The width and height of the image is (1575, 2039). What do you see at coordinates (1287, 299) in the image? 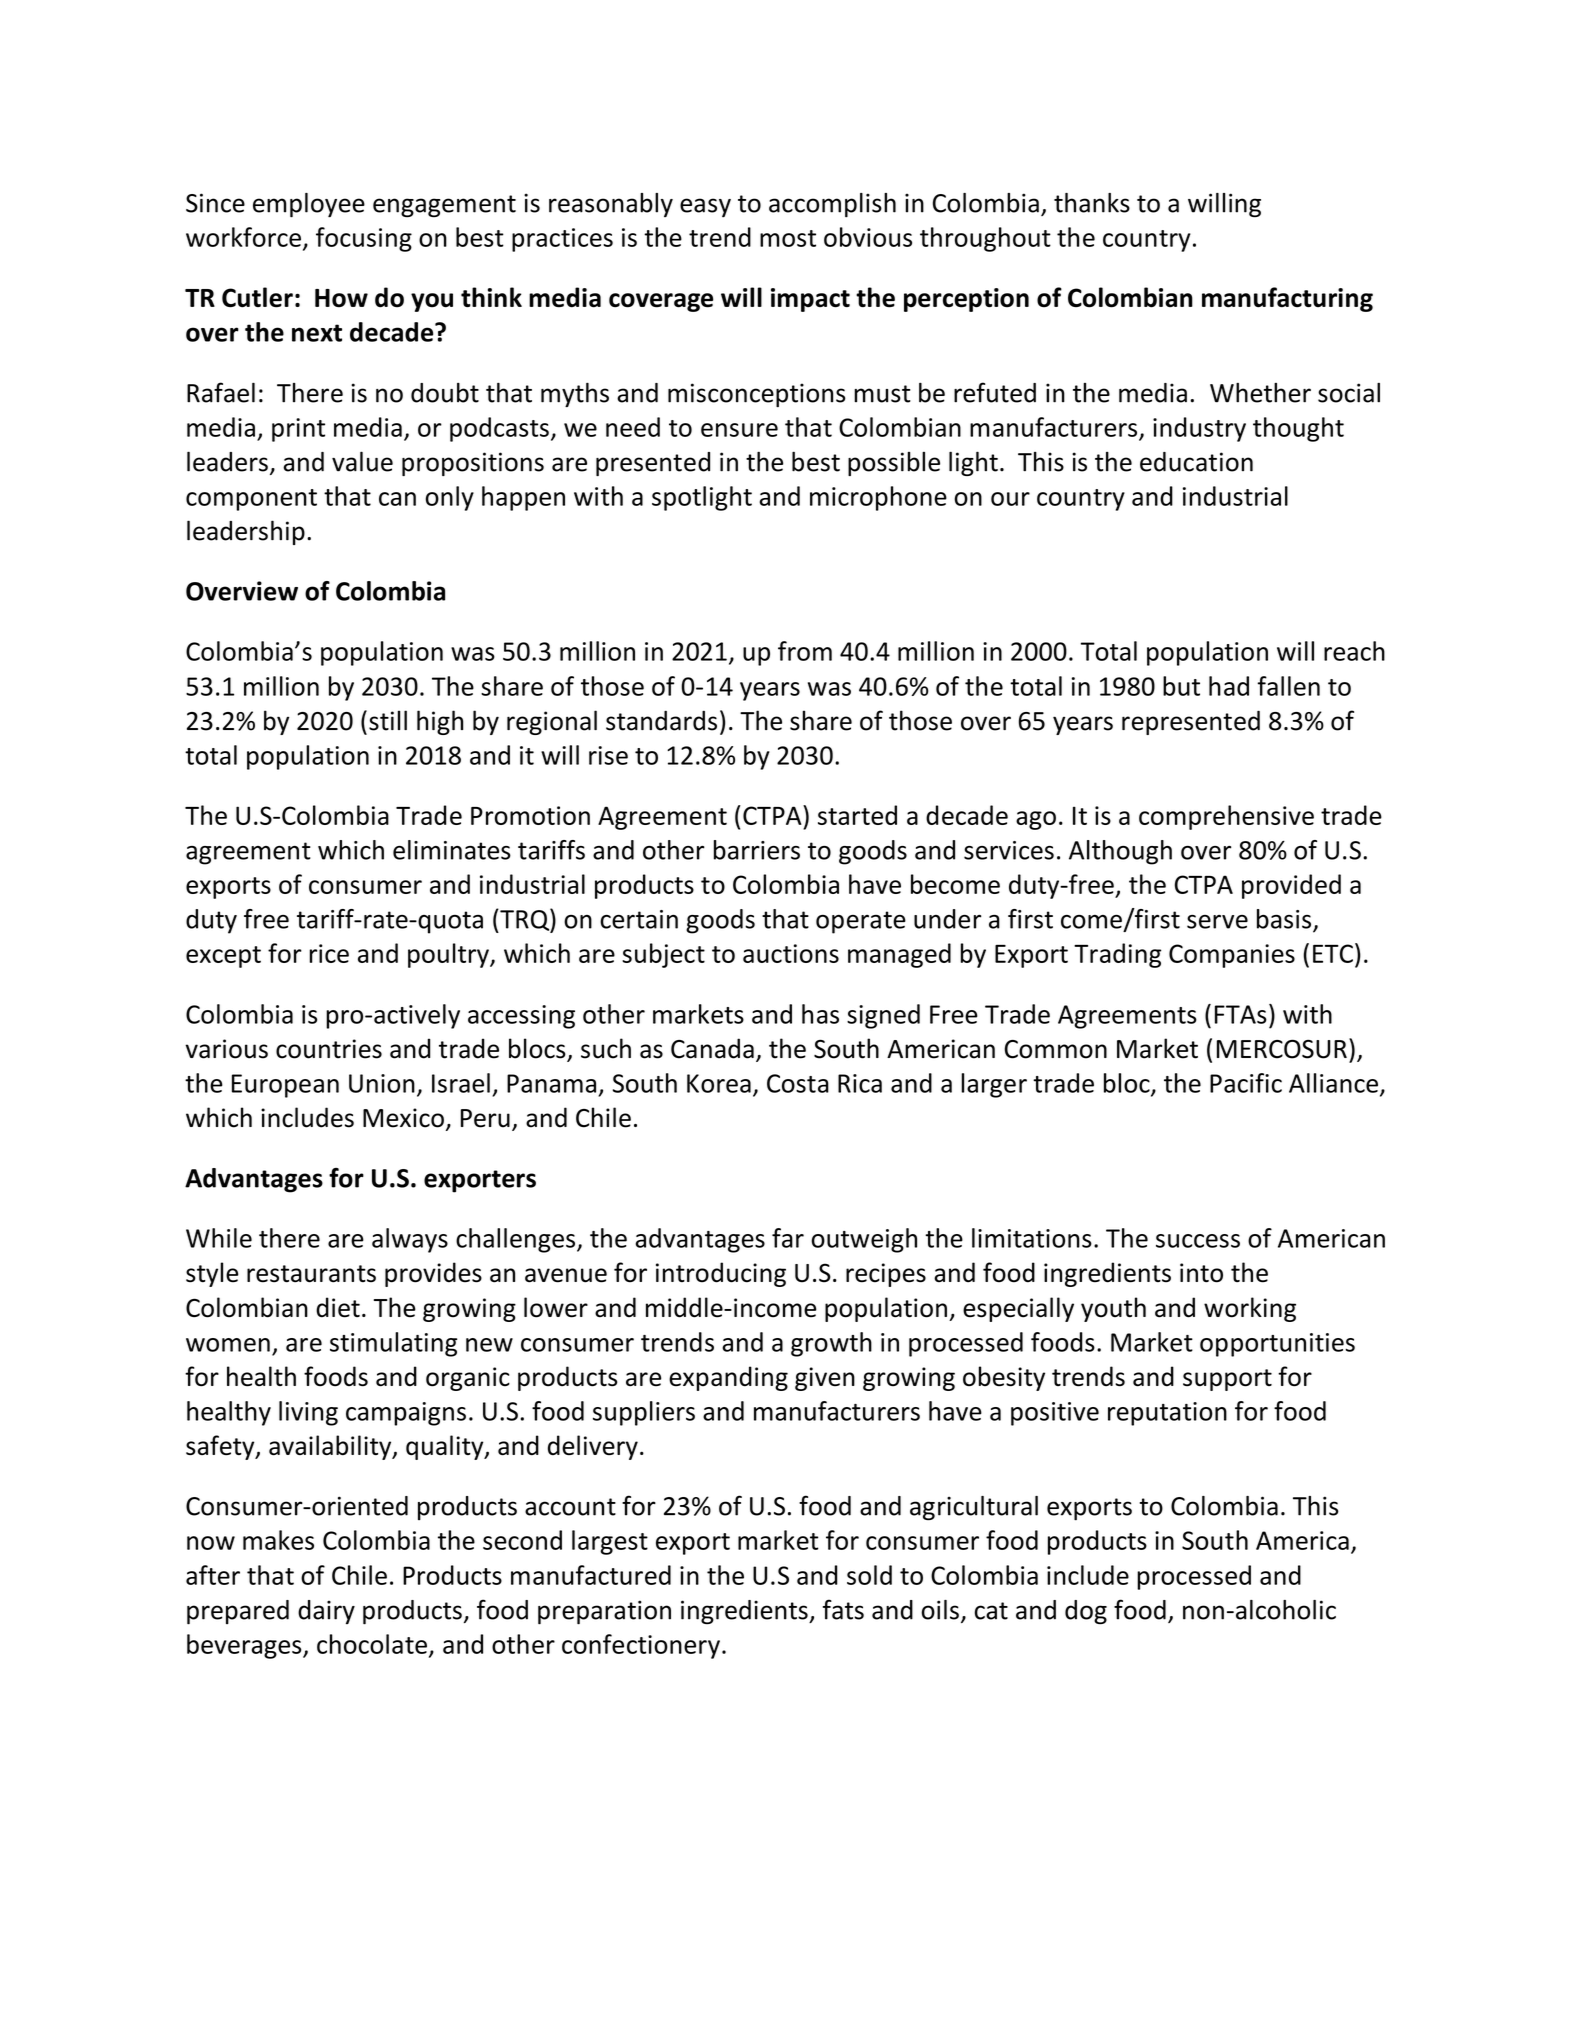
I see `manufacturing` at bounding box center [1287, 299].
